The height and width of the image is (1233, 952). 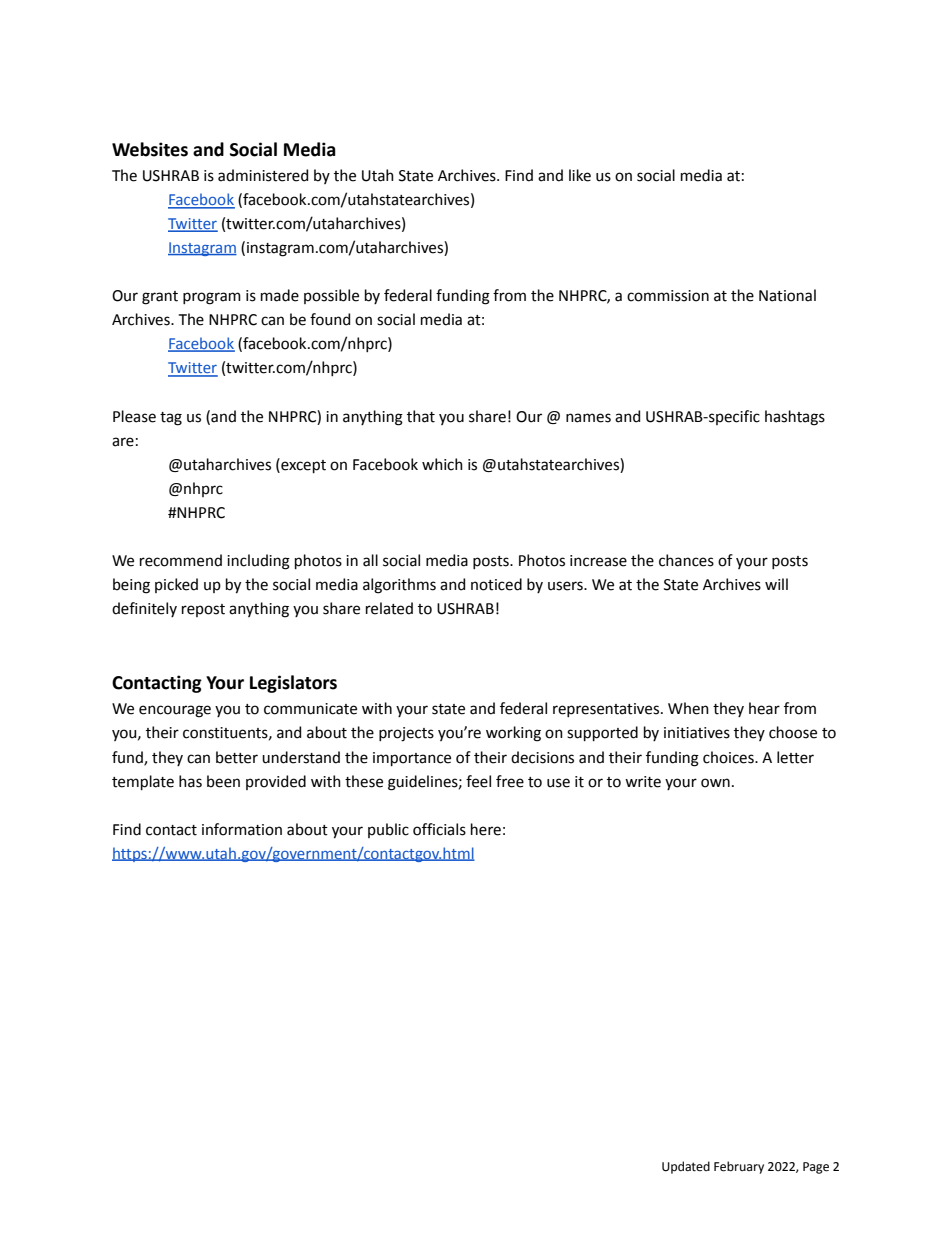 What do you see at coordinates (715, 783) in the image?
I see `own` at bounding box center [715, 783].
